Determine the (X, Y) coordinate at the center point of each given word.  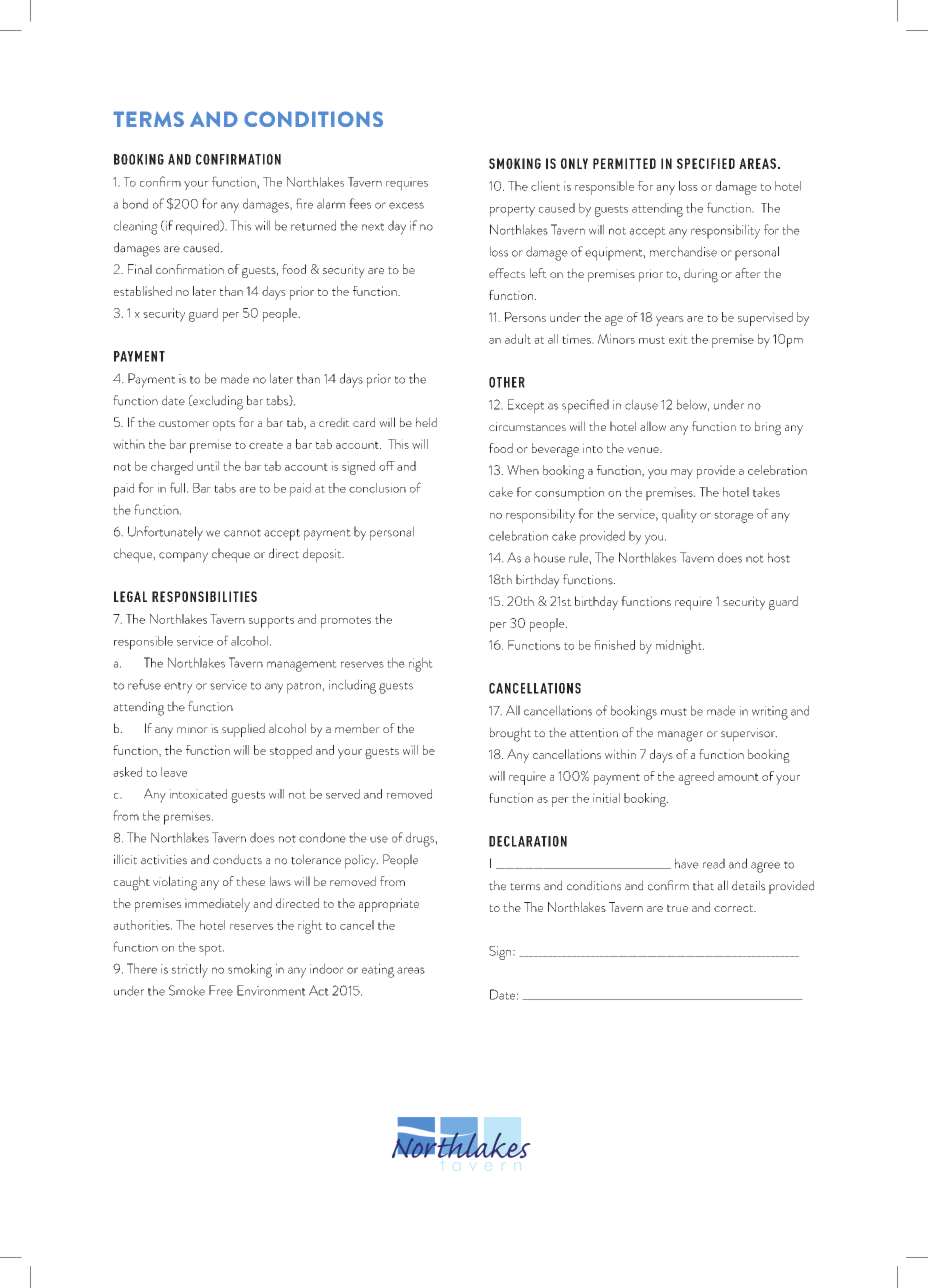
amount (738, 777)
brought (510, 734)
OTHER (507, 382)
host (779, 557)
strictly (190, 971)
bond (135, 203)
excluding (217, 402)
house (549, 557)
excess (406, 205)
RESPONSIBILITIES (204, 596)
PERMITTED (624, 163)
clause (641, 404)
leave (174, 772)
